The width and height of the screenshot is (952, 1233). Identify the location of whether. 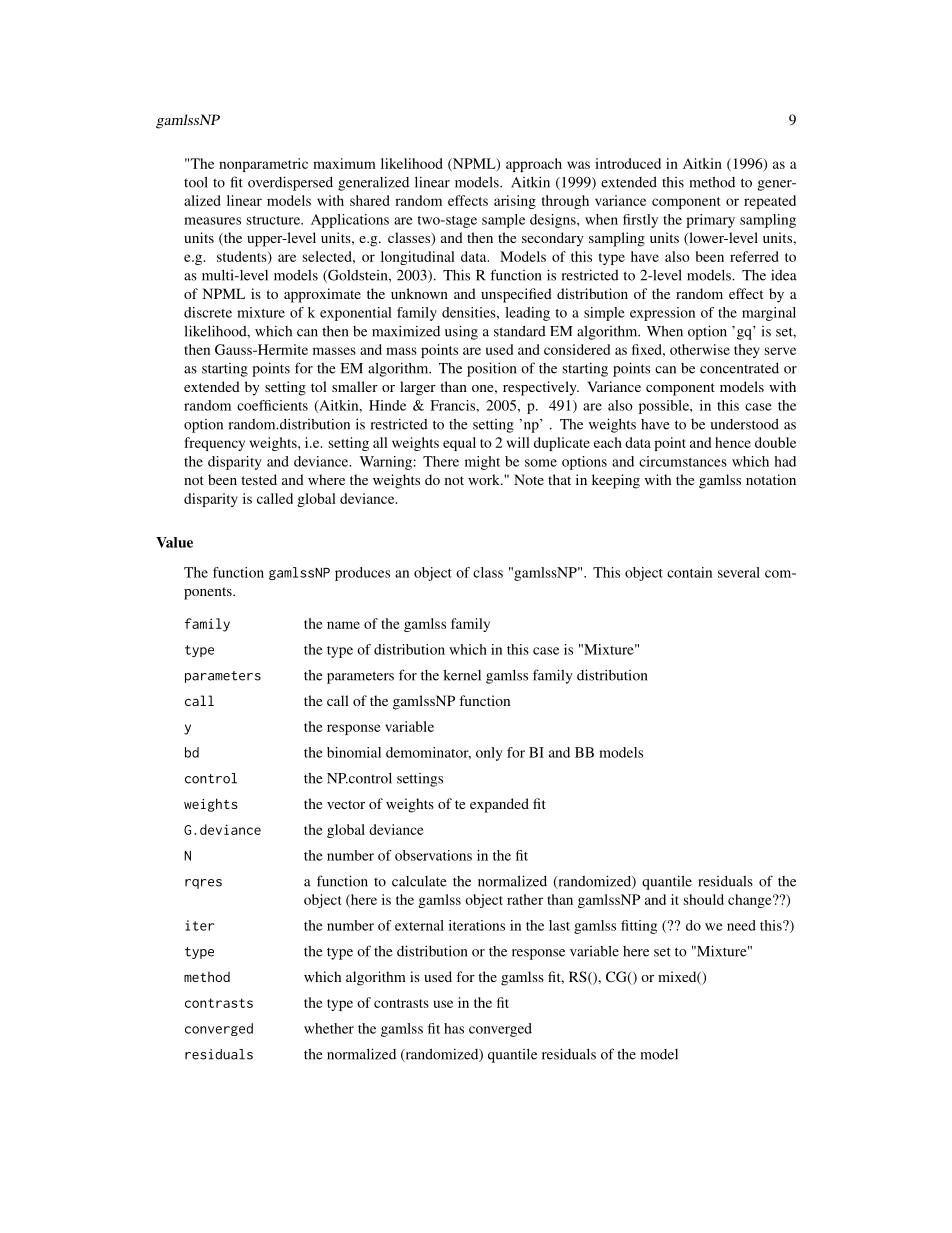
(329, 1028).
